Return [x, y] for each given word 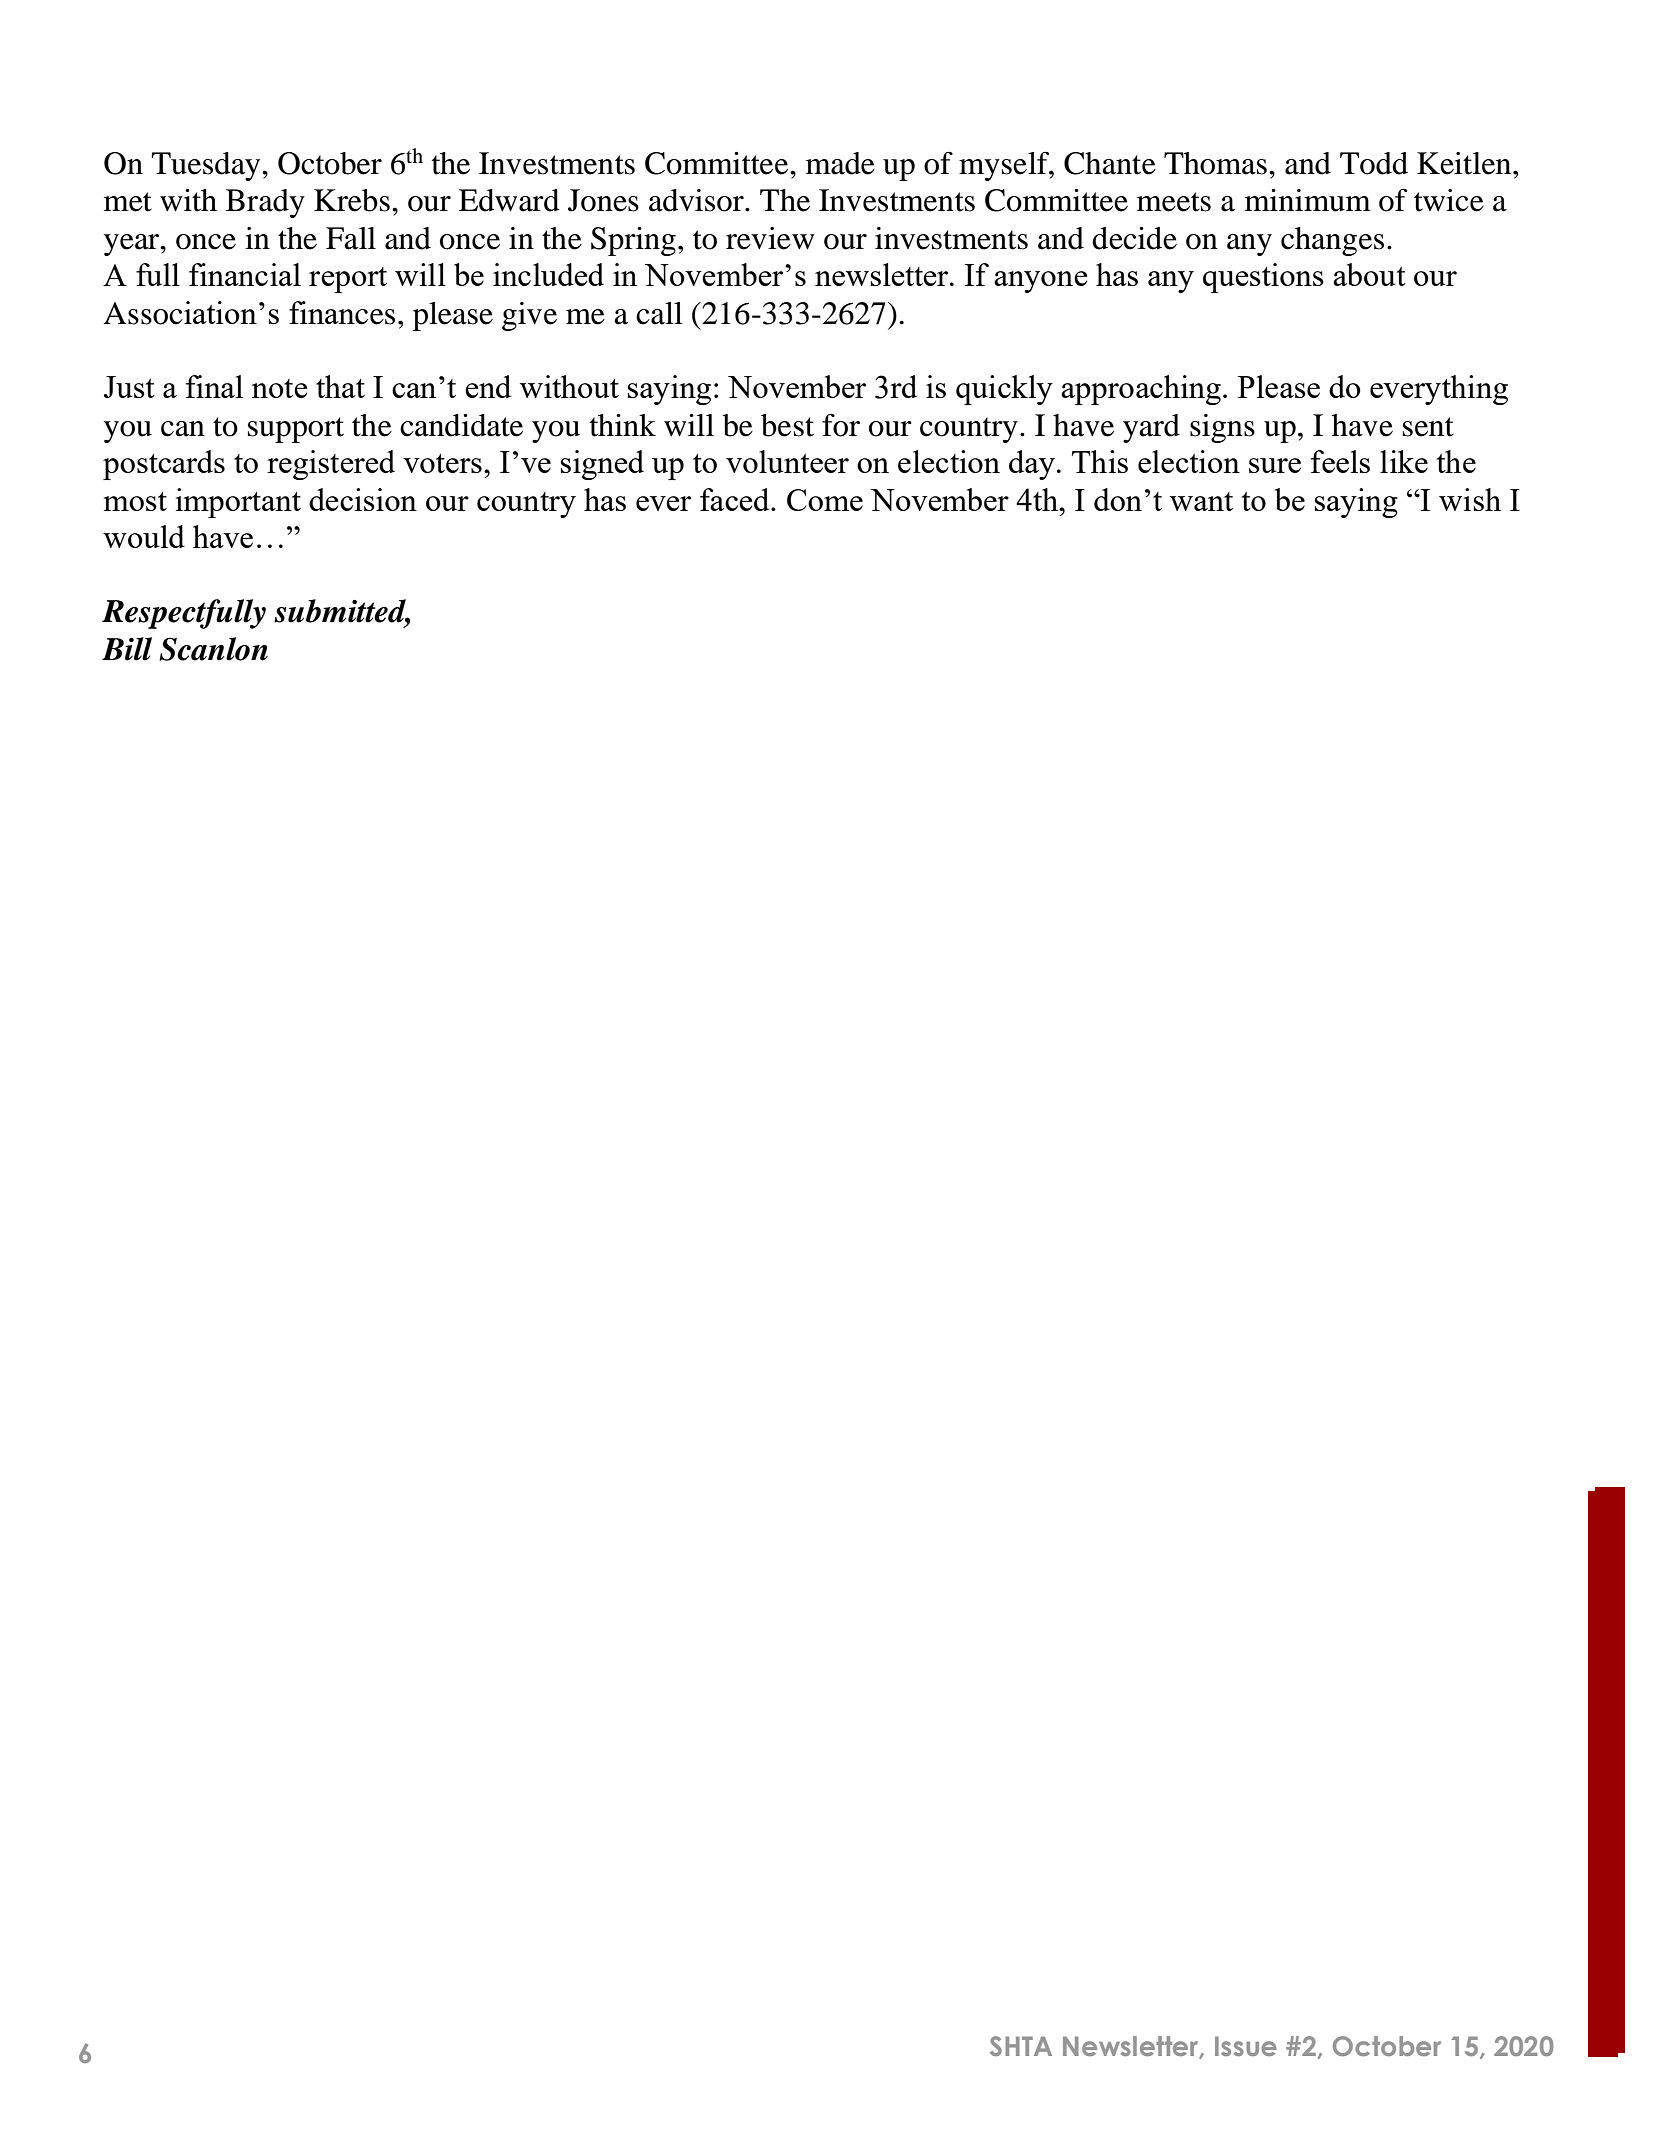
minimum [1308, 200]
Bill [127, 649]
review [770, 238]
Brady [265, 203]
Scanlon [213, 649]
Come [825, 500]
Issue [1246, 2046]
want [1201, 501]
